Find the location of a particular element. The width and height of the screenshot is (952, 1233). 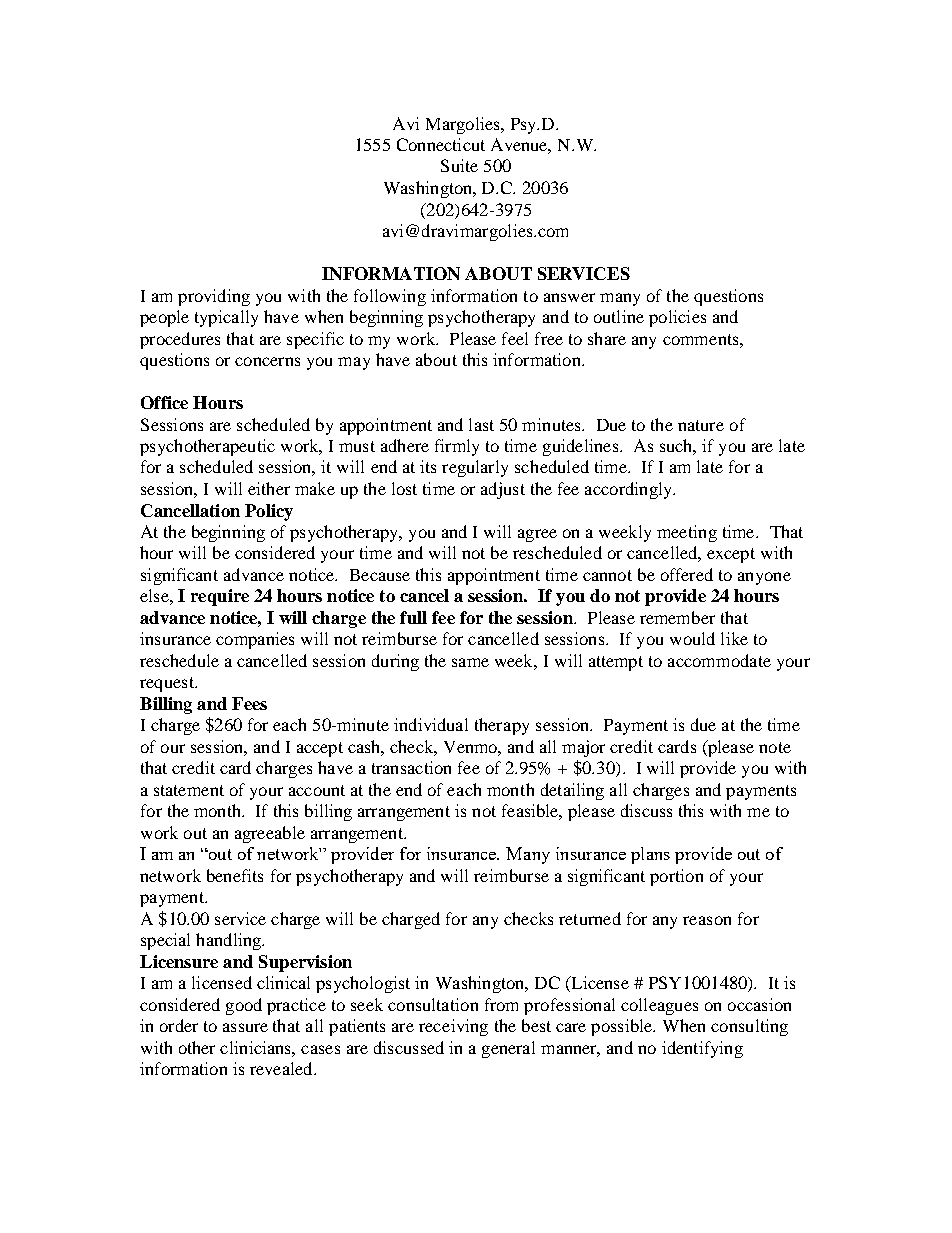

benefits is located at coordinates (235, 875).
